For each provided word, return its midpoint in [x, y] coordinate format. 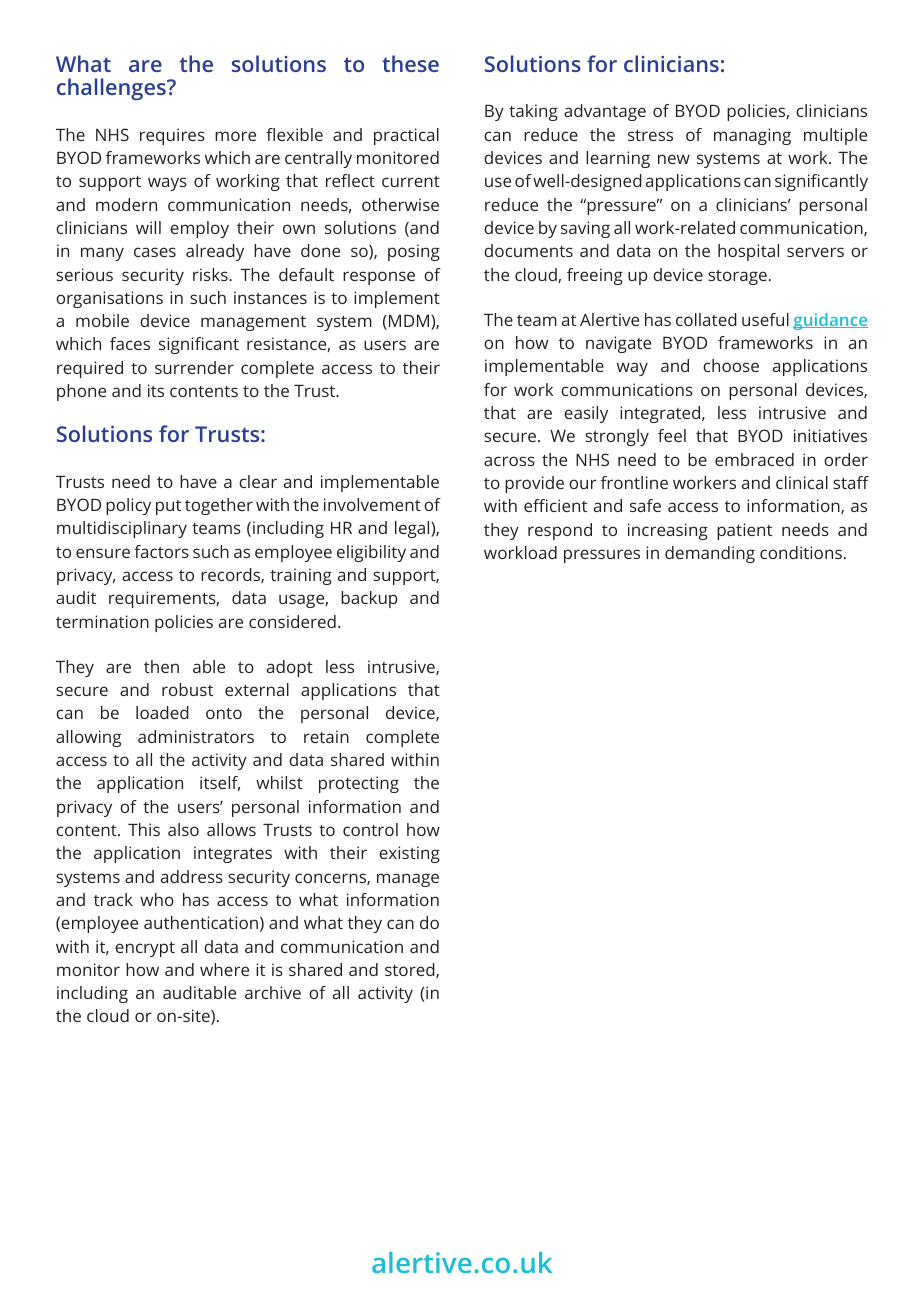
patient [744, 531]
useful [765, 319]
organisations [109, 299]
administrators [196, 736]
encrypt [145, 949]
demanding [710, 554]
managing [752, 136]
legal [413, 529]
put [168, 507]
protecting [359, 784]
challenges [112, 89]
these [410, 63]
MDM [410, 322]
